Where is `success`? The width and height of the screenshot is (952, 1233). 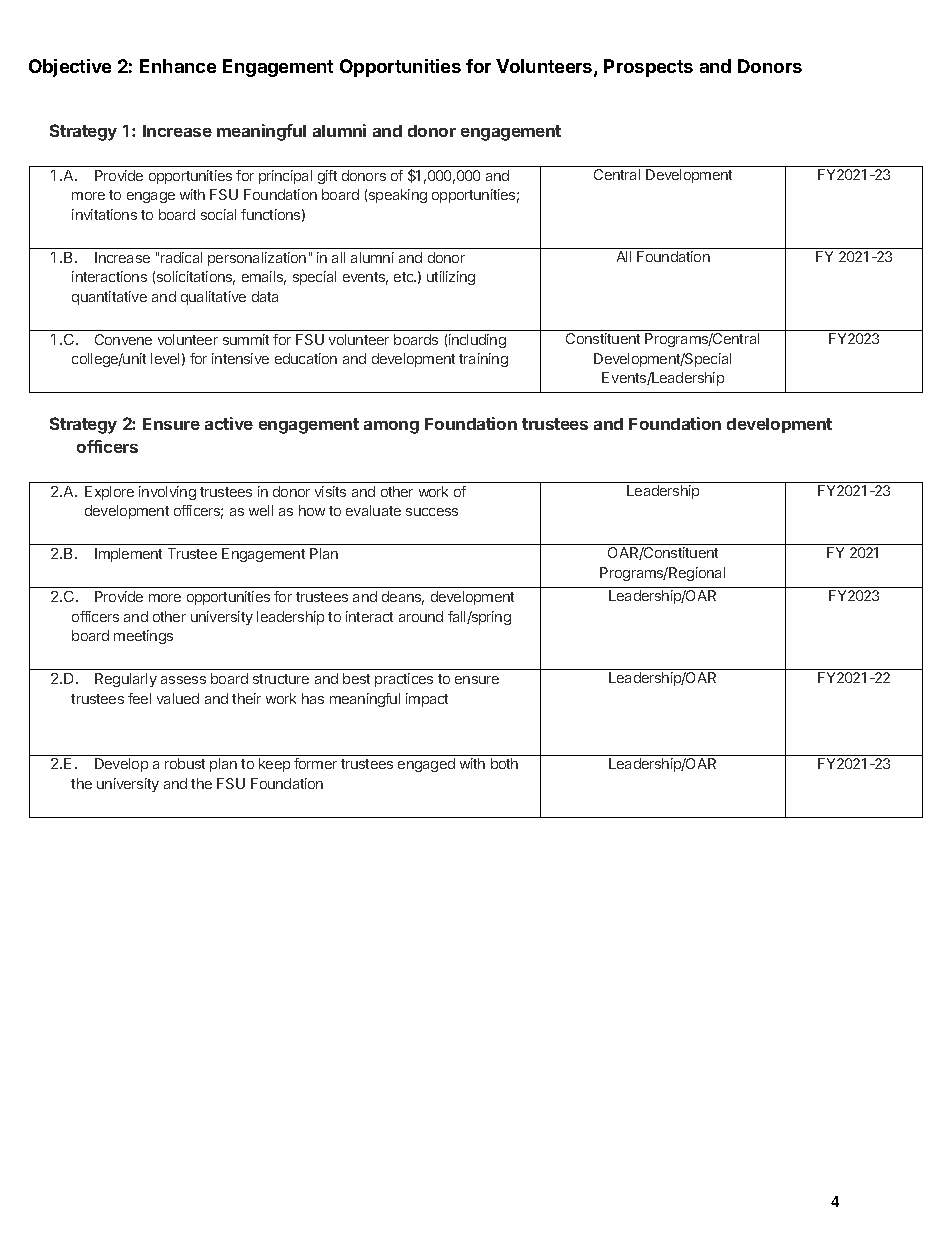 success is located at coordinates (432, 512).
